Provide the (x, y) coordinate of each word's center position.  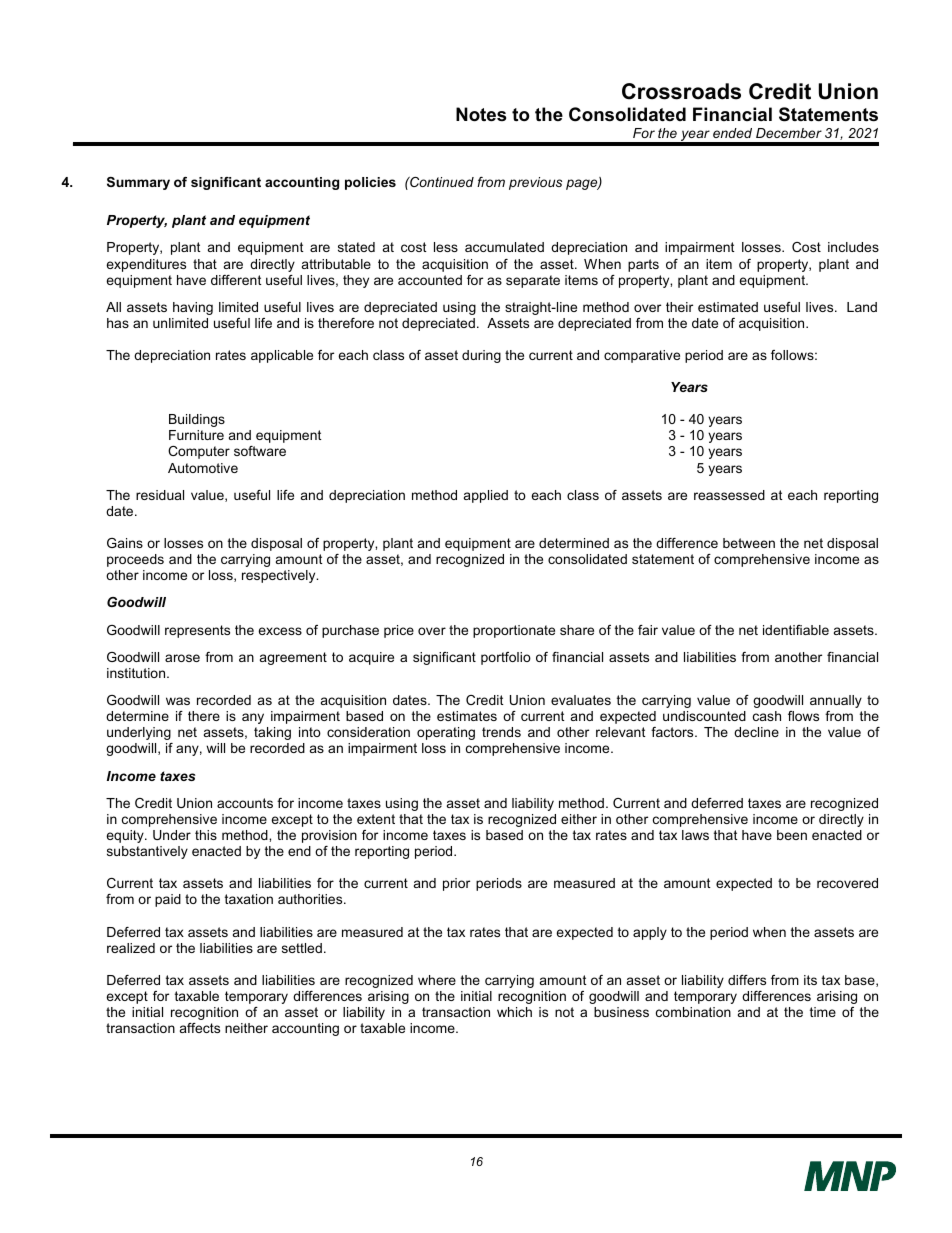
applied (486, 496)
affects (200, 1028)
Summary (138, 183)
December (789, 133)
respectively (280, 576)
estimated (728, 307)
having (193, 308)
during (481, 356)
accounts (245, 803)
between (749, 543)
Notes (481, 114)
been (792, 835)
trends (501, 732)
